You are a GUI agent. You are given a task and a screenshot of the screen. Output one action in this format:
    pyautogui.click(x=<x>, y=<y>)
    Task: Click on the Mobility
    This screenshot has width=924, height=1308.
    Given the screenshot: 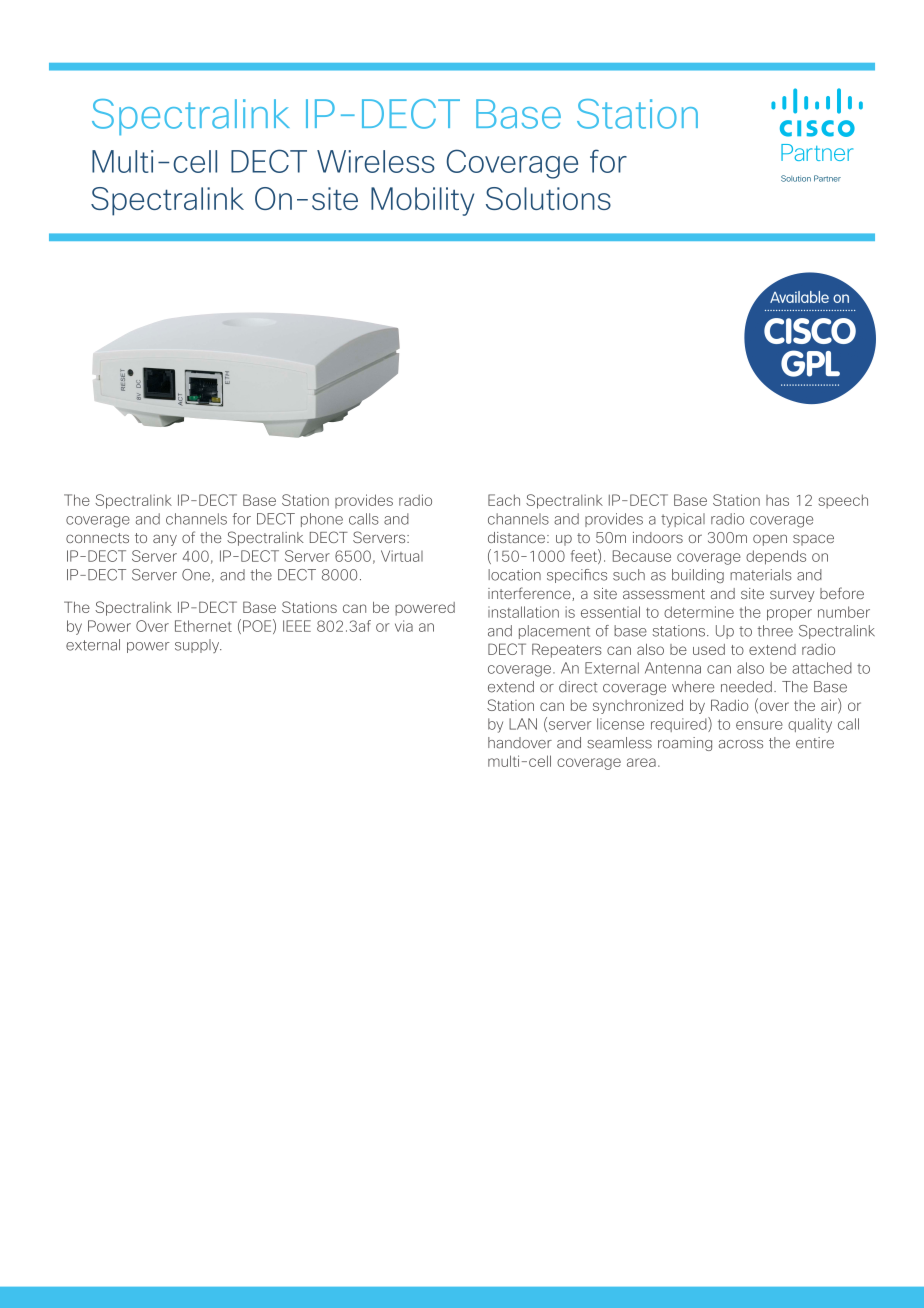 What is the action you would take?
    pyautogui.click(x=422, y=201)
